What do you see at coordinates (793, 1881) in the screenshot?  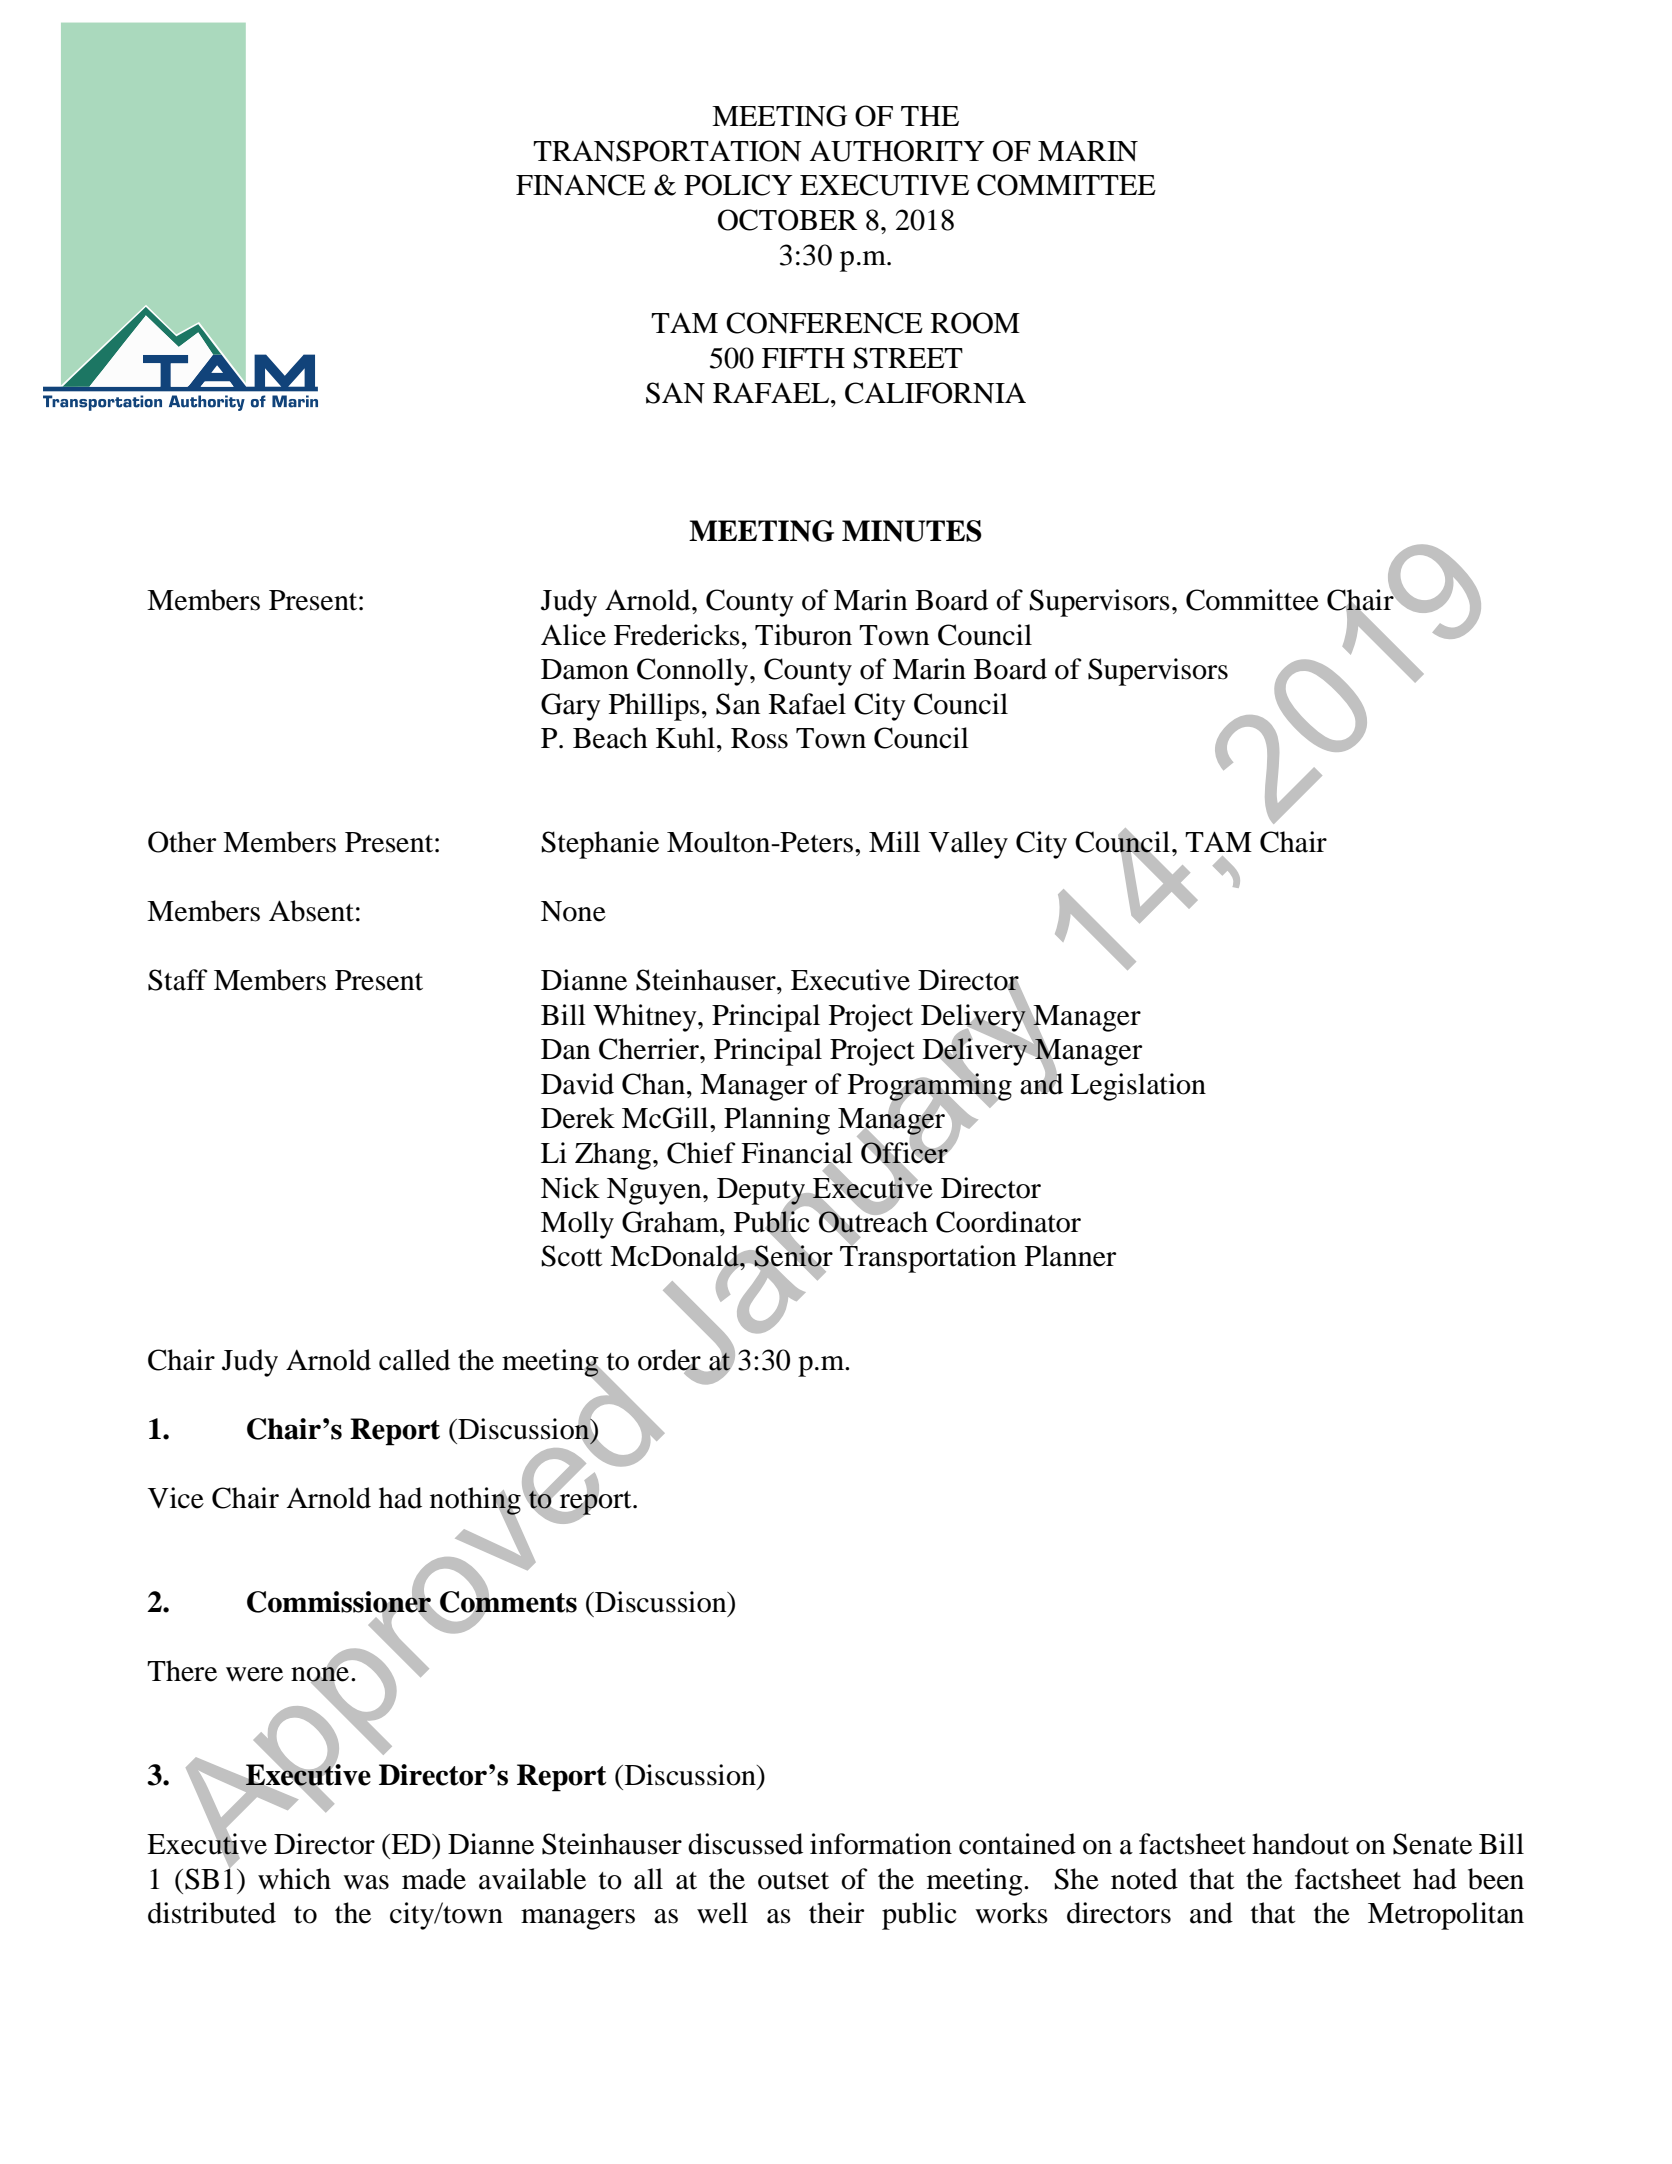 I see `outset` at bounding box center [793, 1881].
